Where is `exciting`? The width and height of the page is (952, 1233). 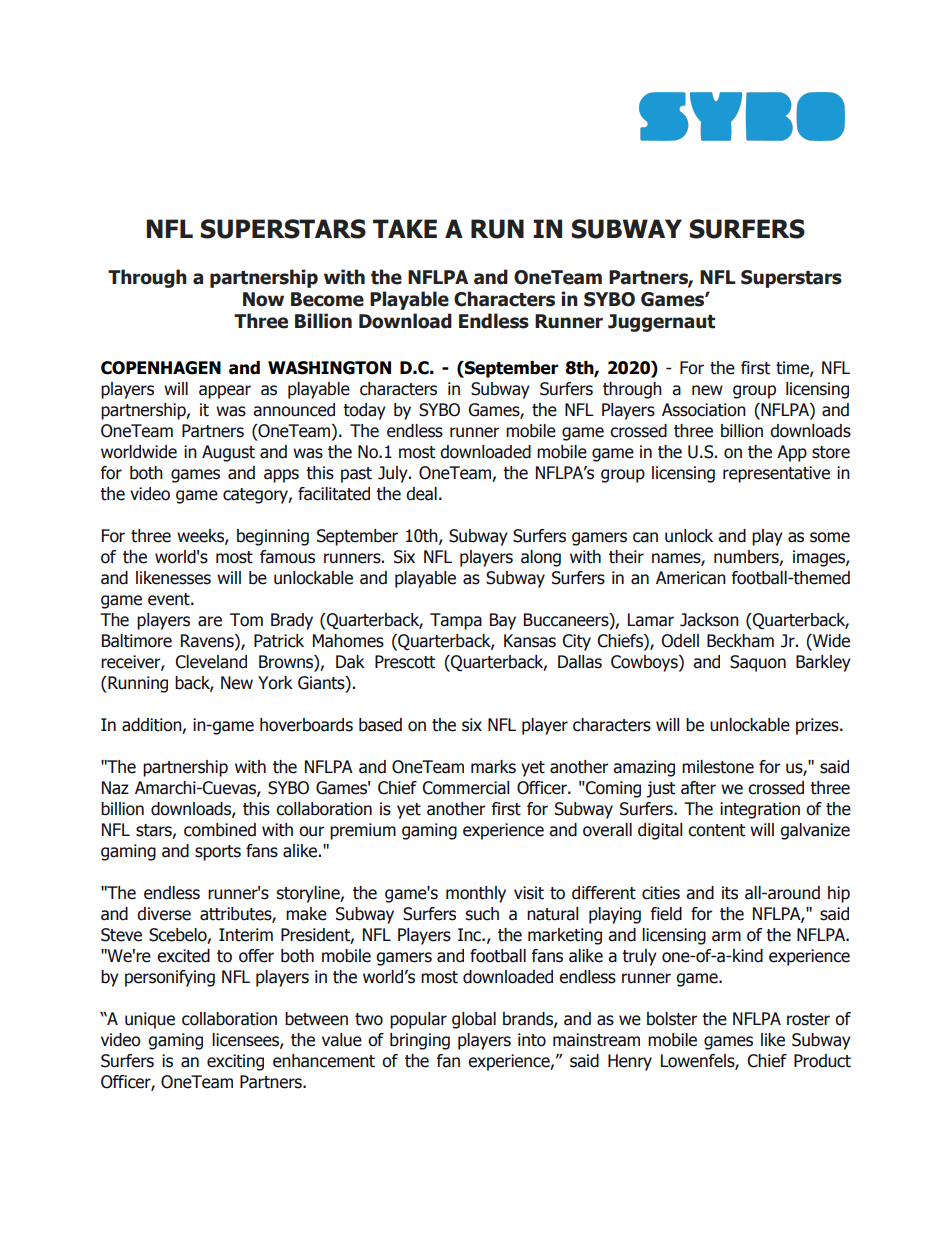
exciting is located at coordinates (235, 1062).
